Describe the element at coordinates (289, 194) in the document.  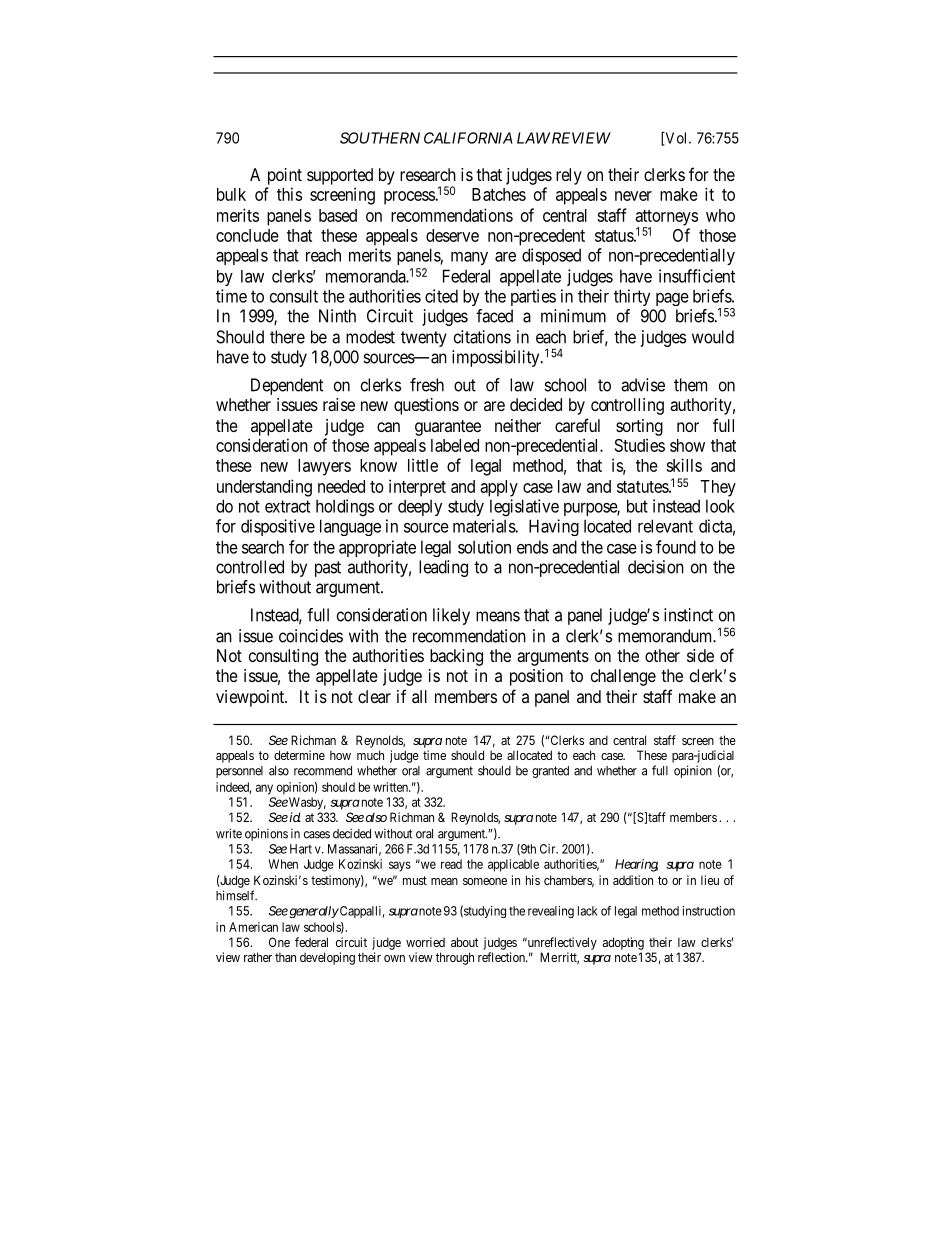
I see `this` at that location.
